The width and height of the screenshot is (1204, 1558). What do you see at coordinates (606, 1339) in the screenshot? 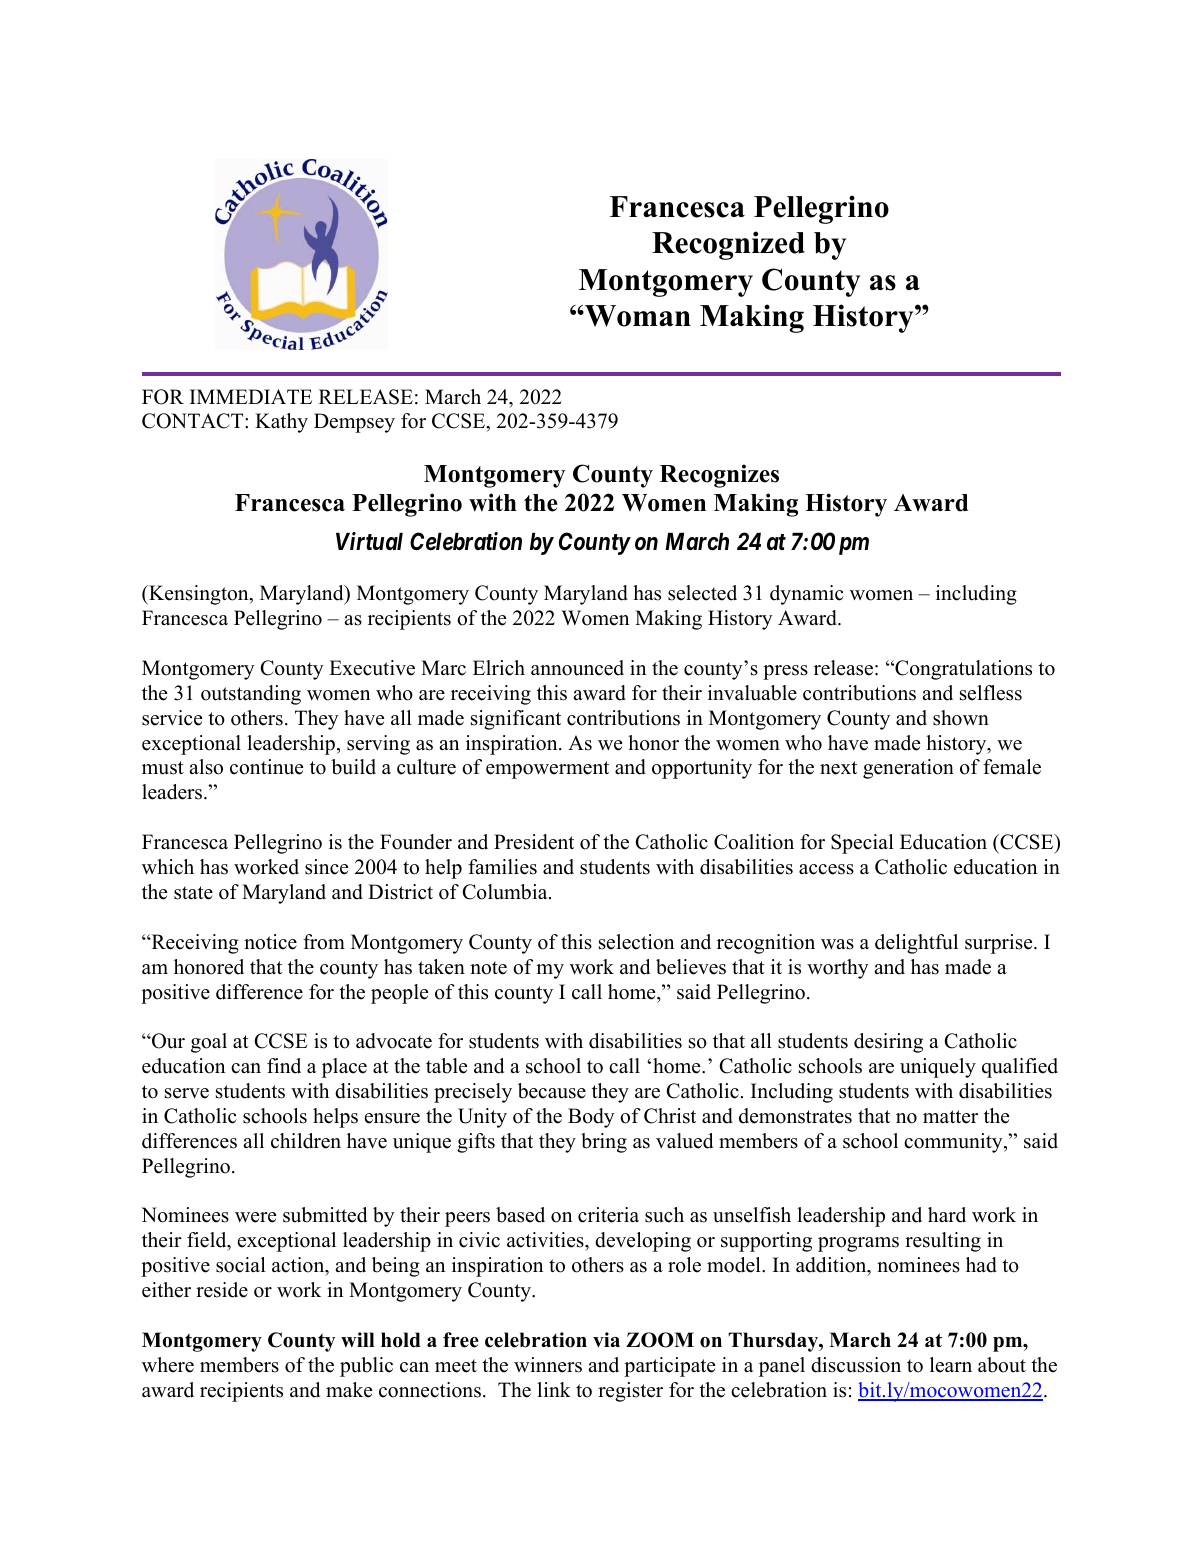
I see `via` at bounding box center [606, 1339].
